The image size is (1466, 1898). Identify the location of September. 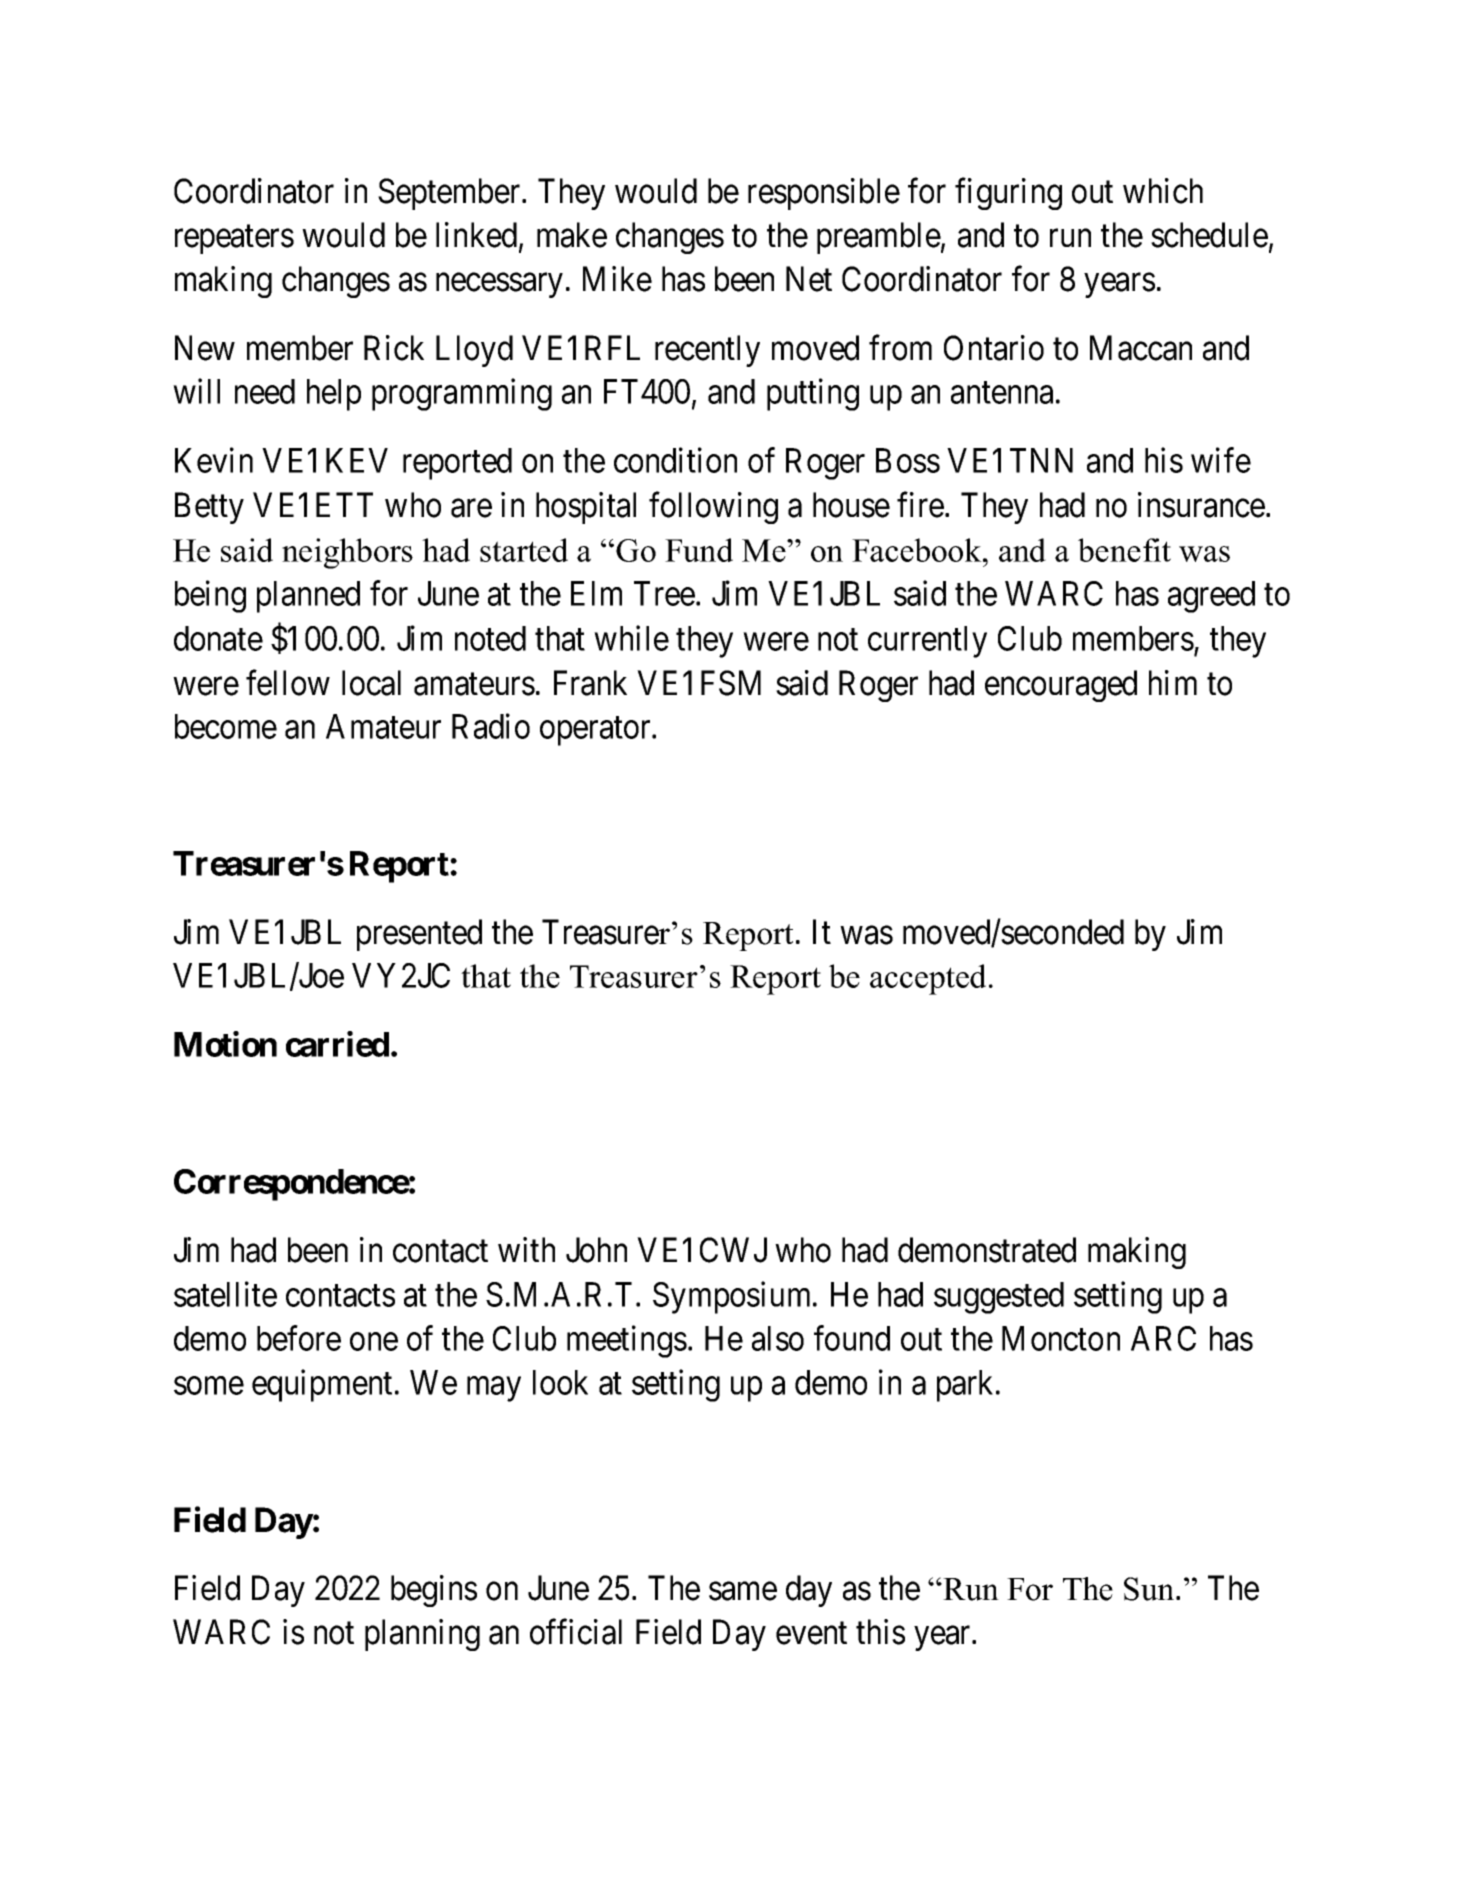
(450, 194).
